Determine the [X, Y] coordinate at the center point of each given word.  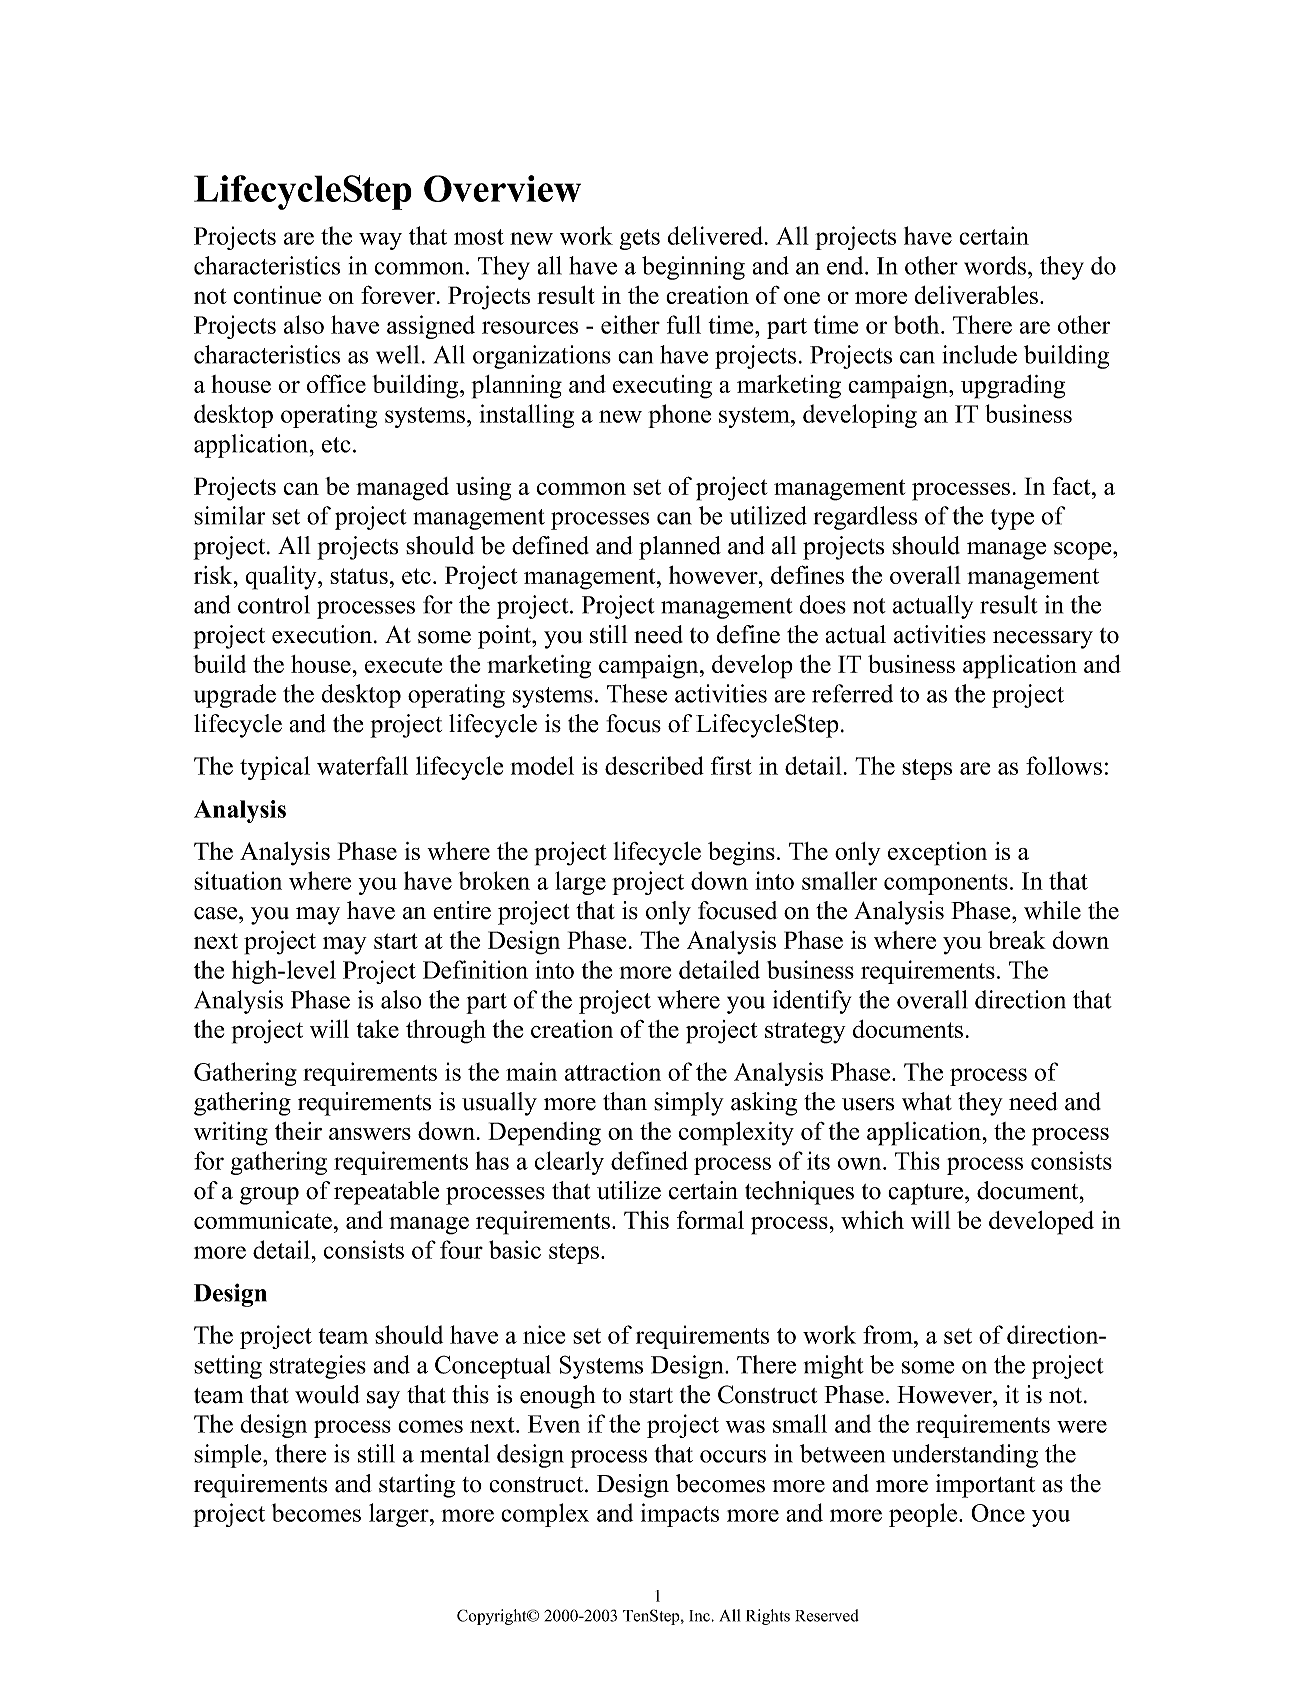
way [380, 241]
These [637, 693]
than [625, 1101]
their [298, 1131]
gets [639, 239]
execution [323, 634]
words [995, 265]
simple [229, 1456]
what [927, 1101]
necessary [1043, 640]
